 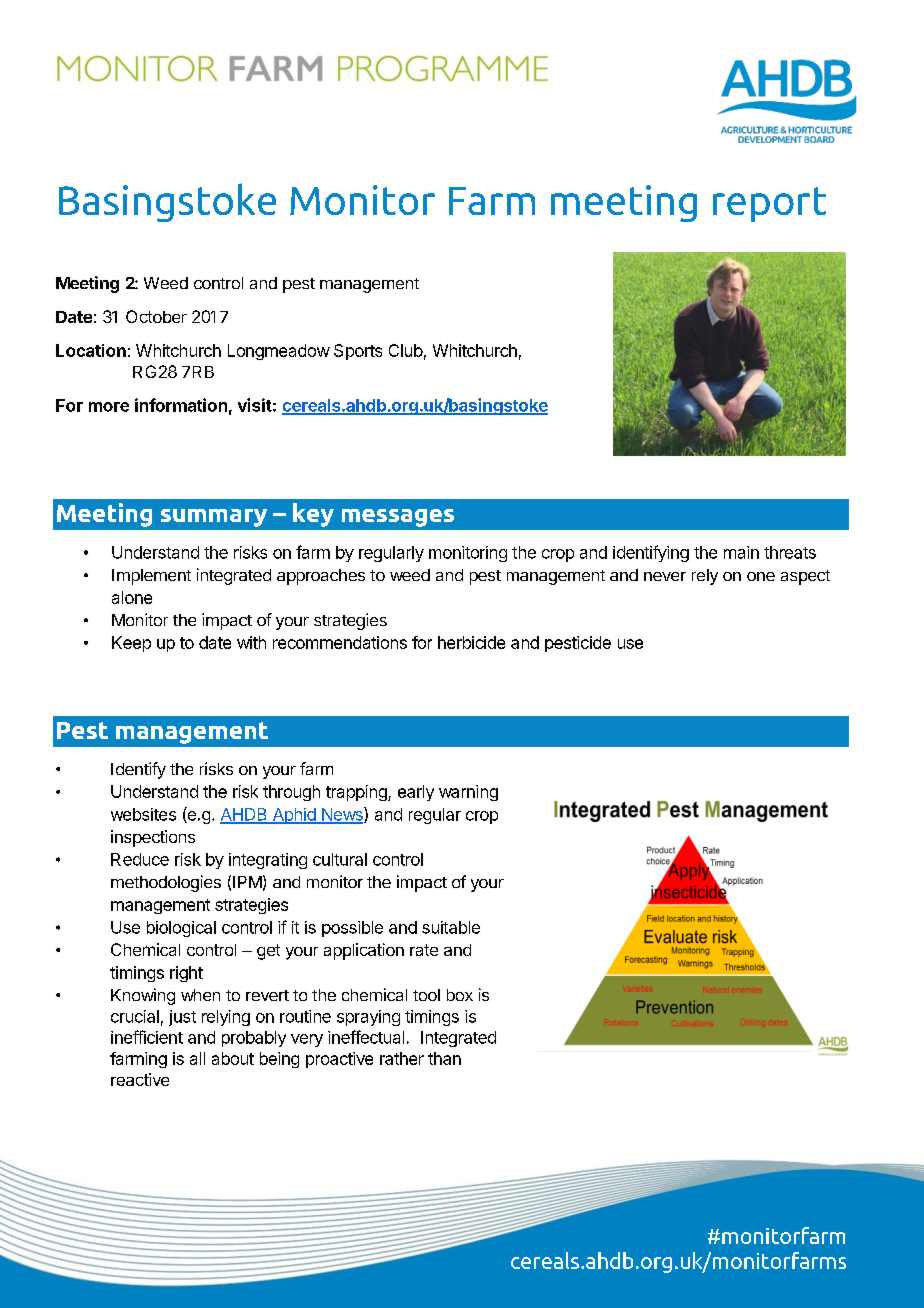 What do you see at coordinates (460, 995) in the screenshot?
I see `box` at bounding box center [460, 995].
